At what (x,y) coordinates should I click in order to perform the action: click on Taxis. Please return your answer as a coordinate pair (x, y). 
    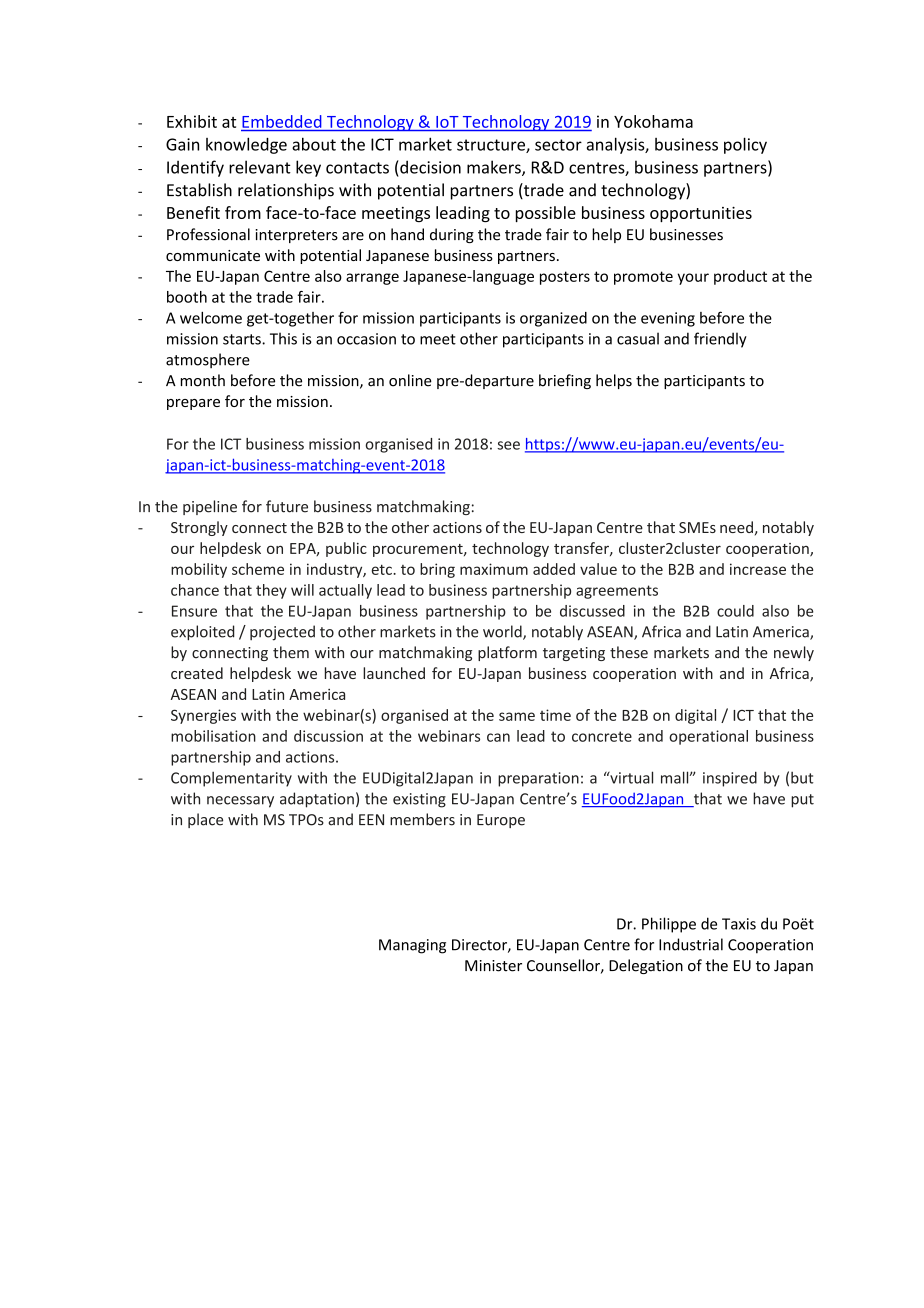
    Looking at the image, I should click on (739, 924).
